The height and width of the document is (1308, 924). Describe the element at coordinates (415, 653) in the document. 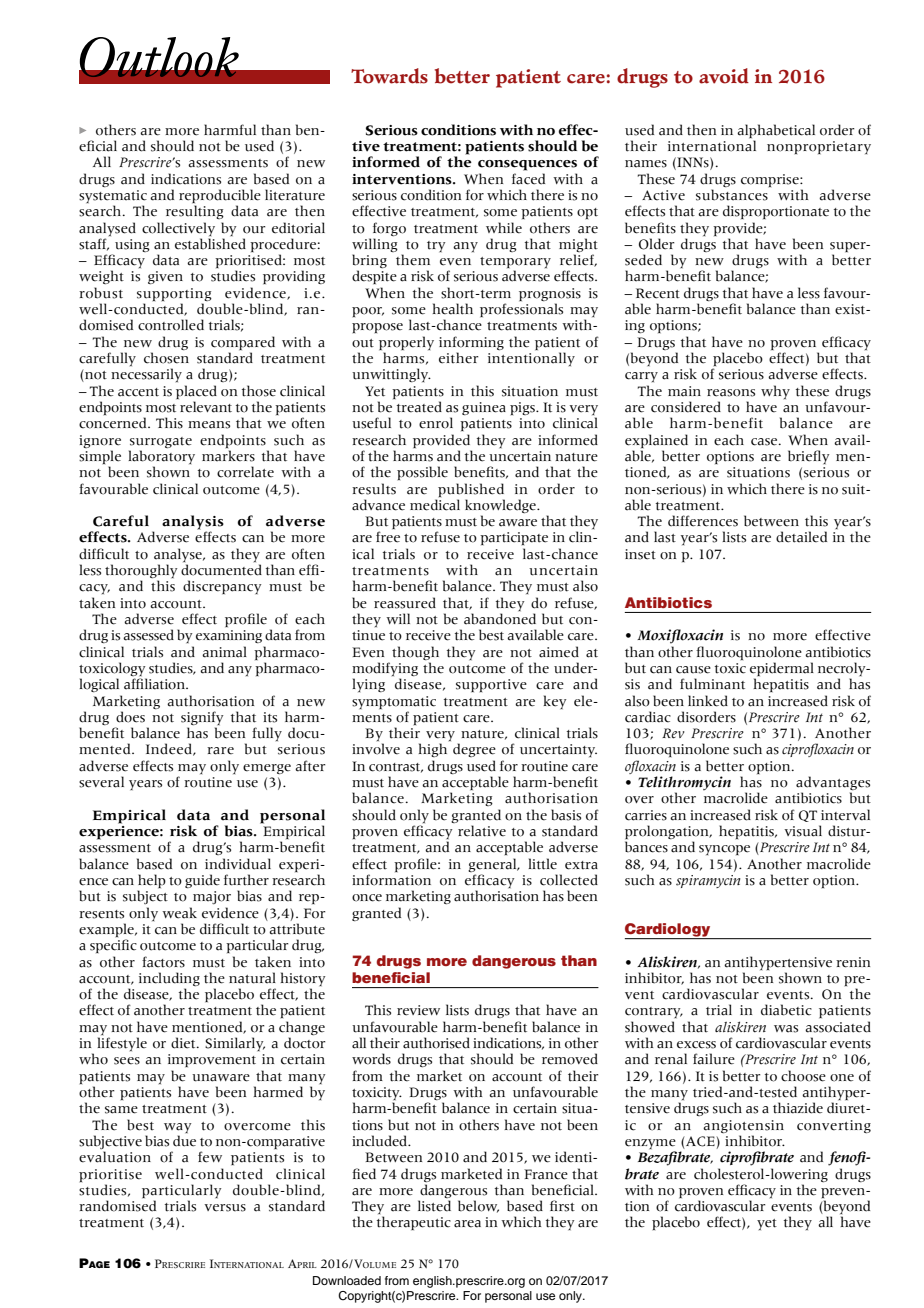

I see `though` at that location.
